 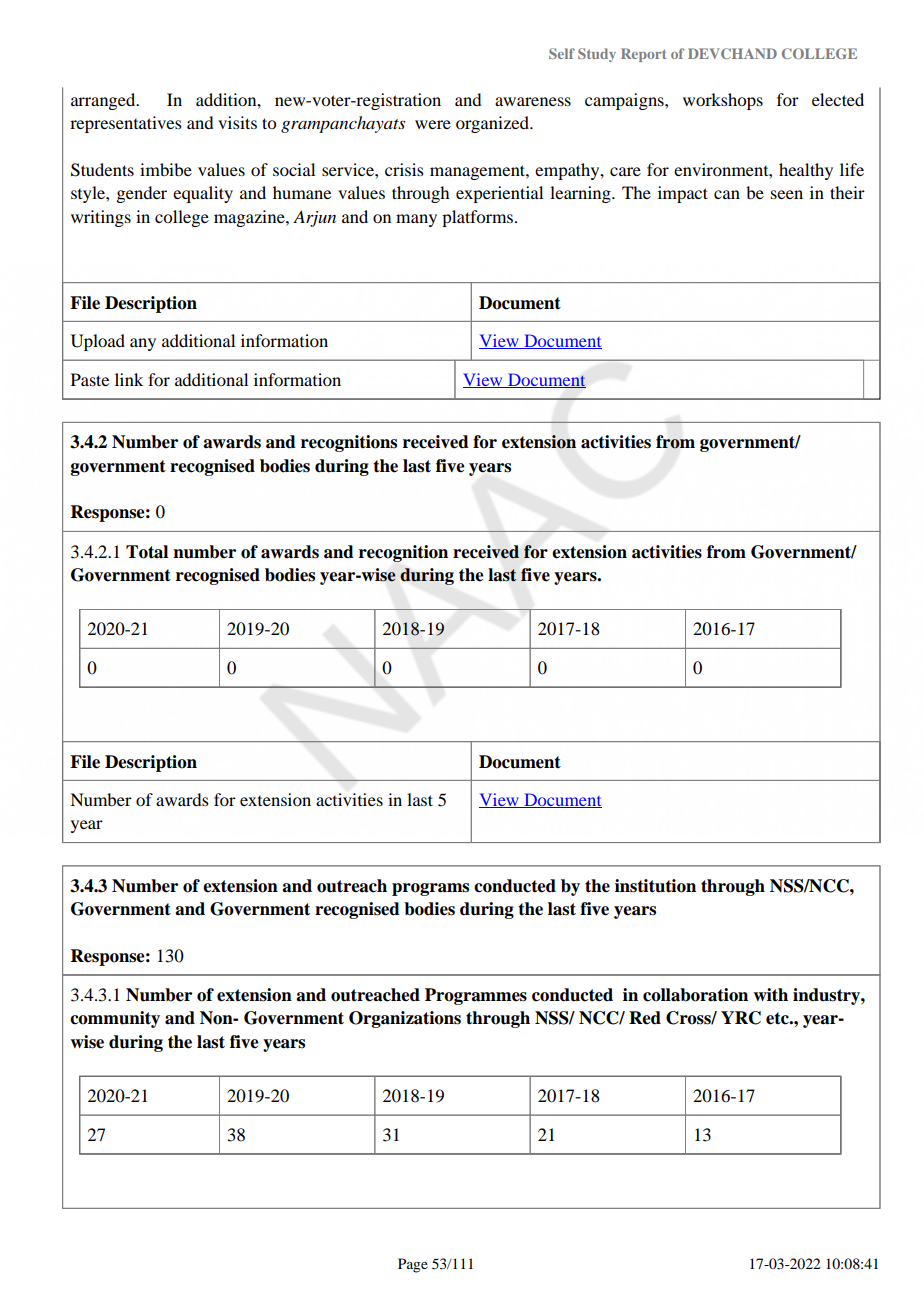 What do you see at coordinates (494, 124) in the page?
I see `organized` at bounding box center [494, 124].
